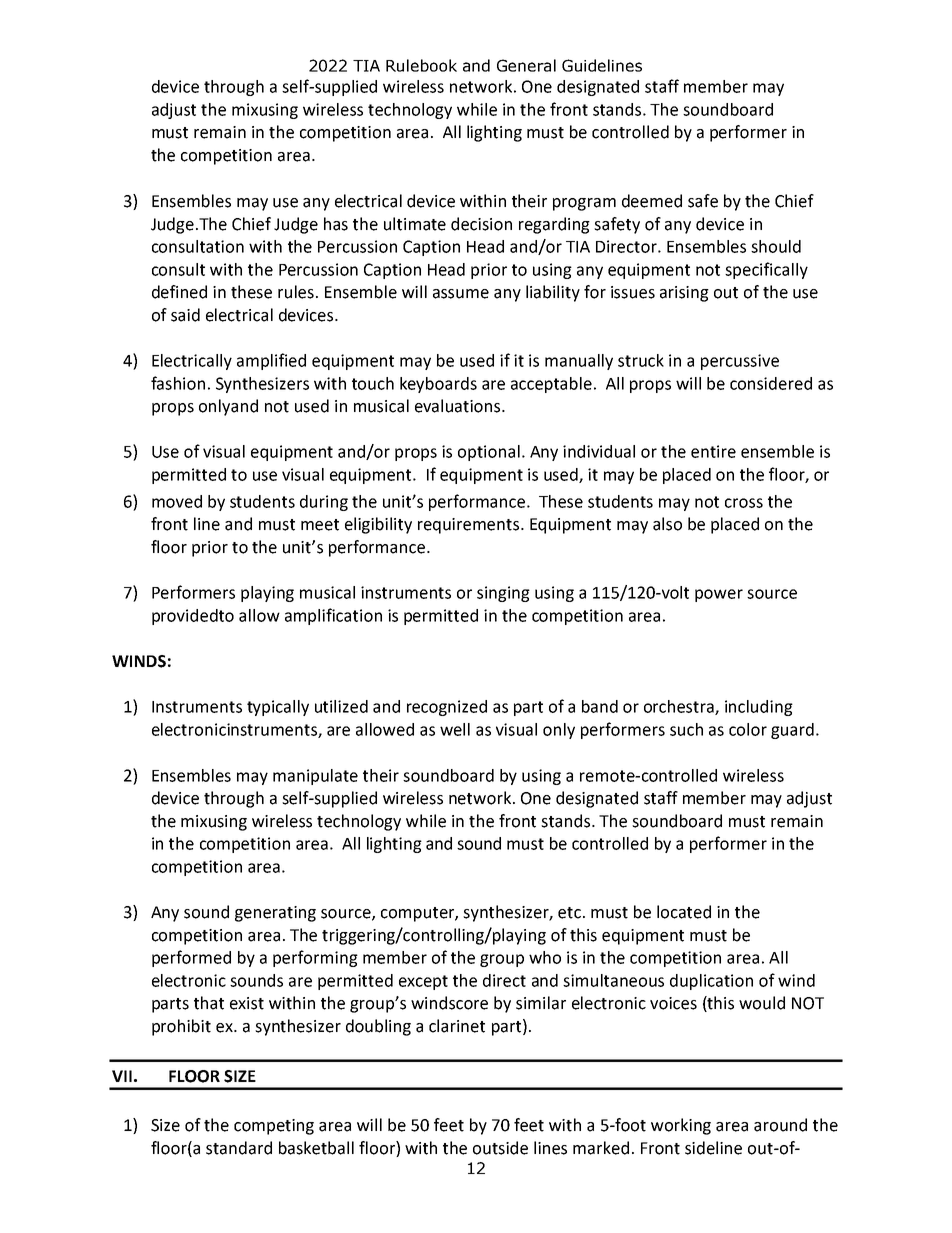 The image size is (952, 1233). I want to click on has, so click(336, 224).
